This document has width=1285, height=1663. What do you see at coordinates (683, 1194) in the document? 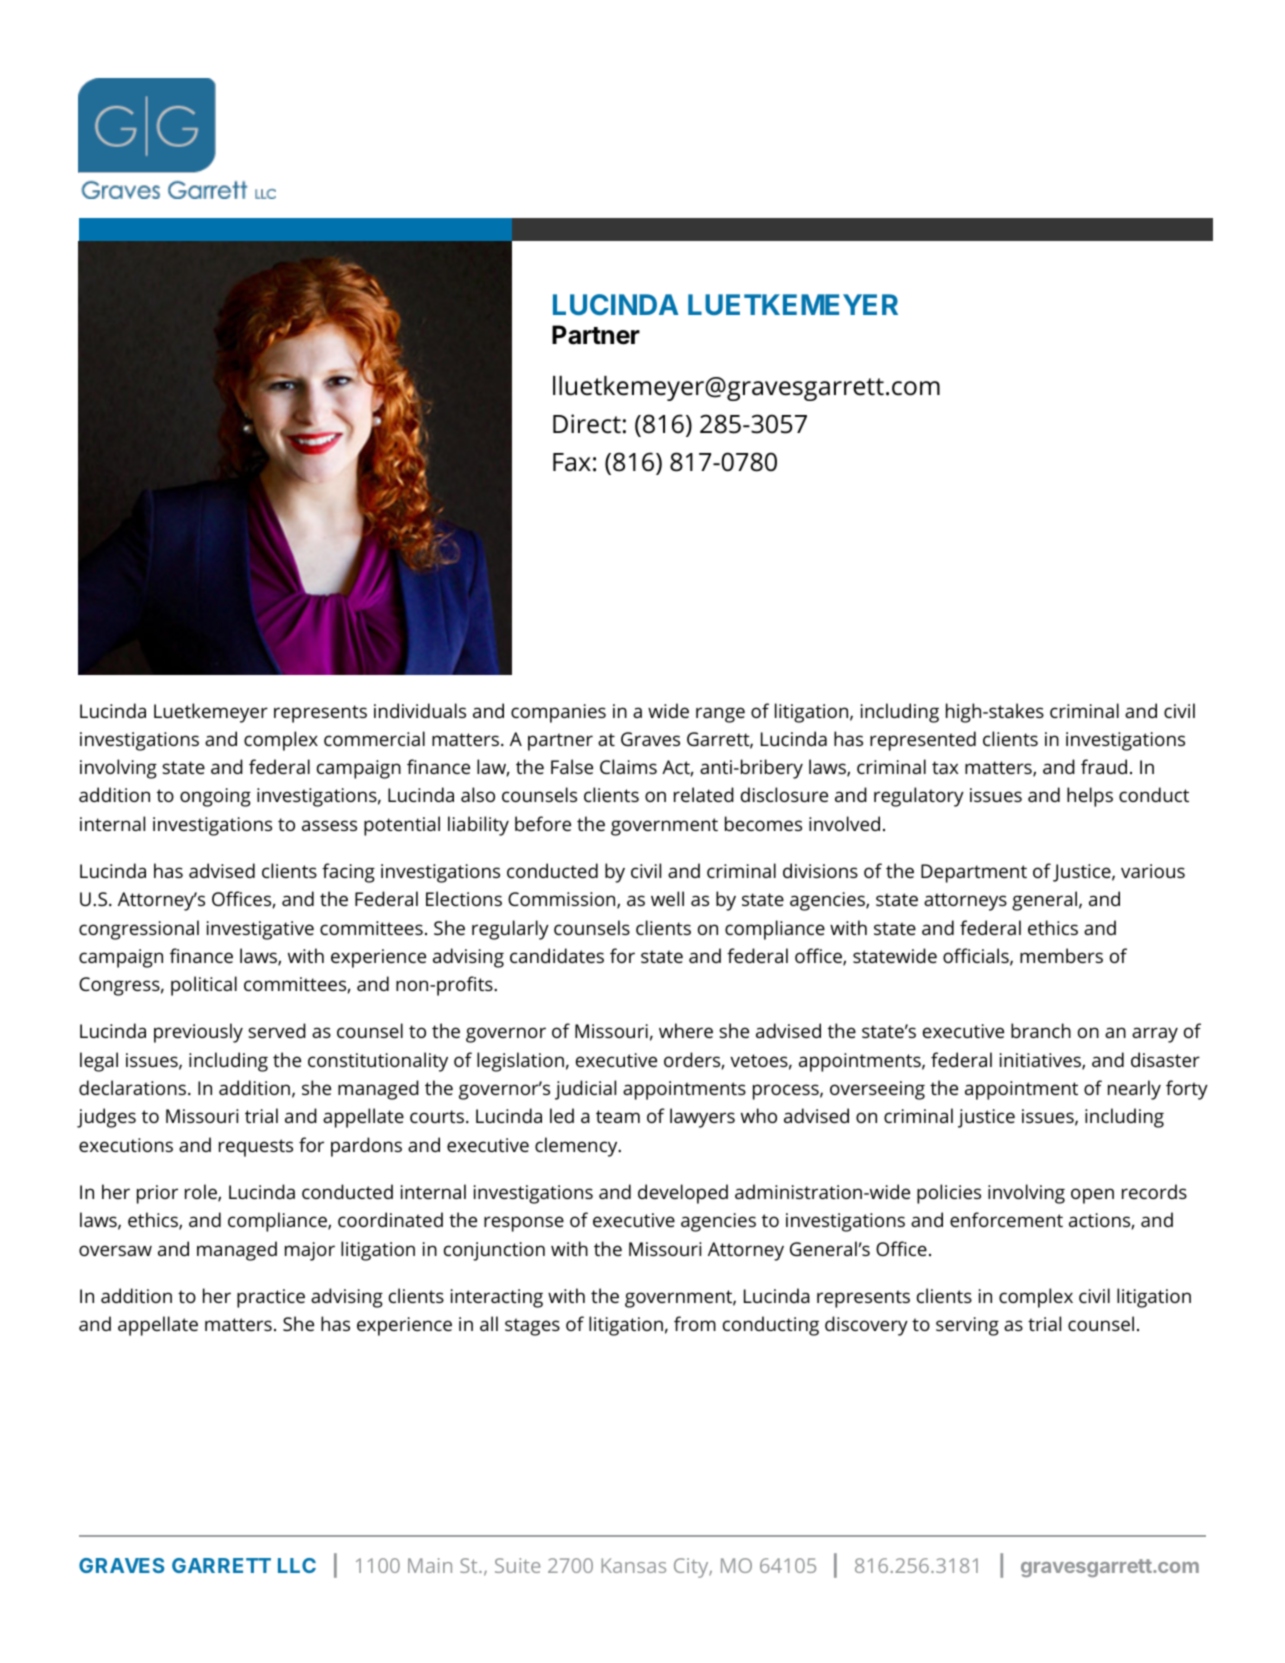
I see `developed` at bounding box center [683, 1194].
